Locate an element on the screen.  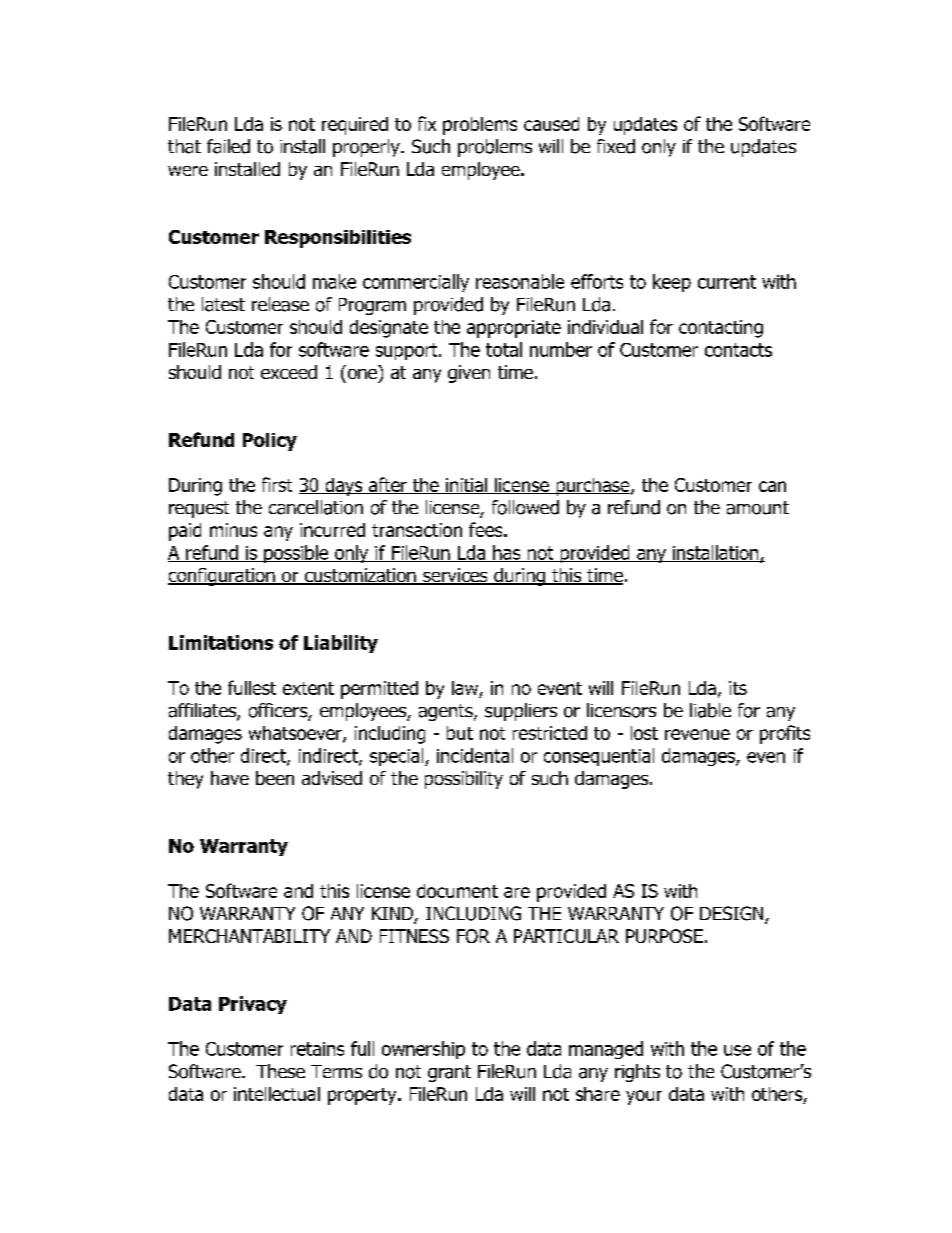
failed is located at coordinates (228, 146).
